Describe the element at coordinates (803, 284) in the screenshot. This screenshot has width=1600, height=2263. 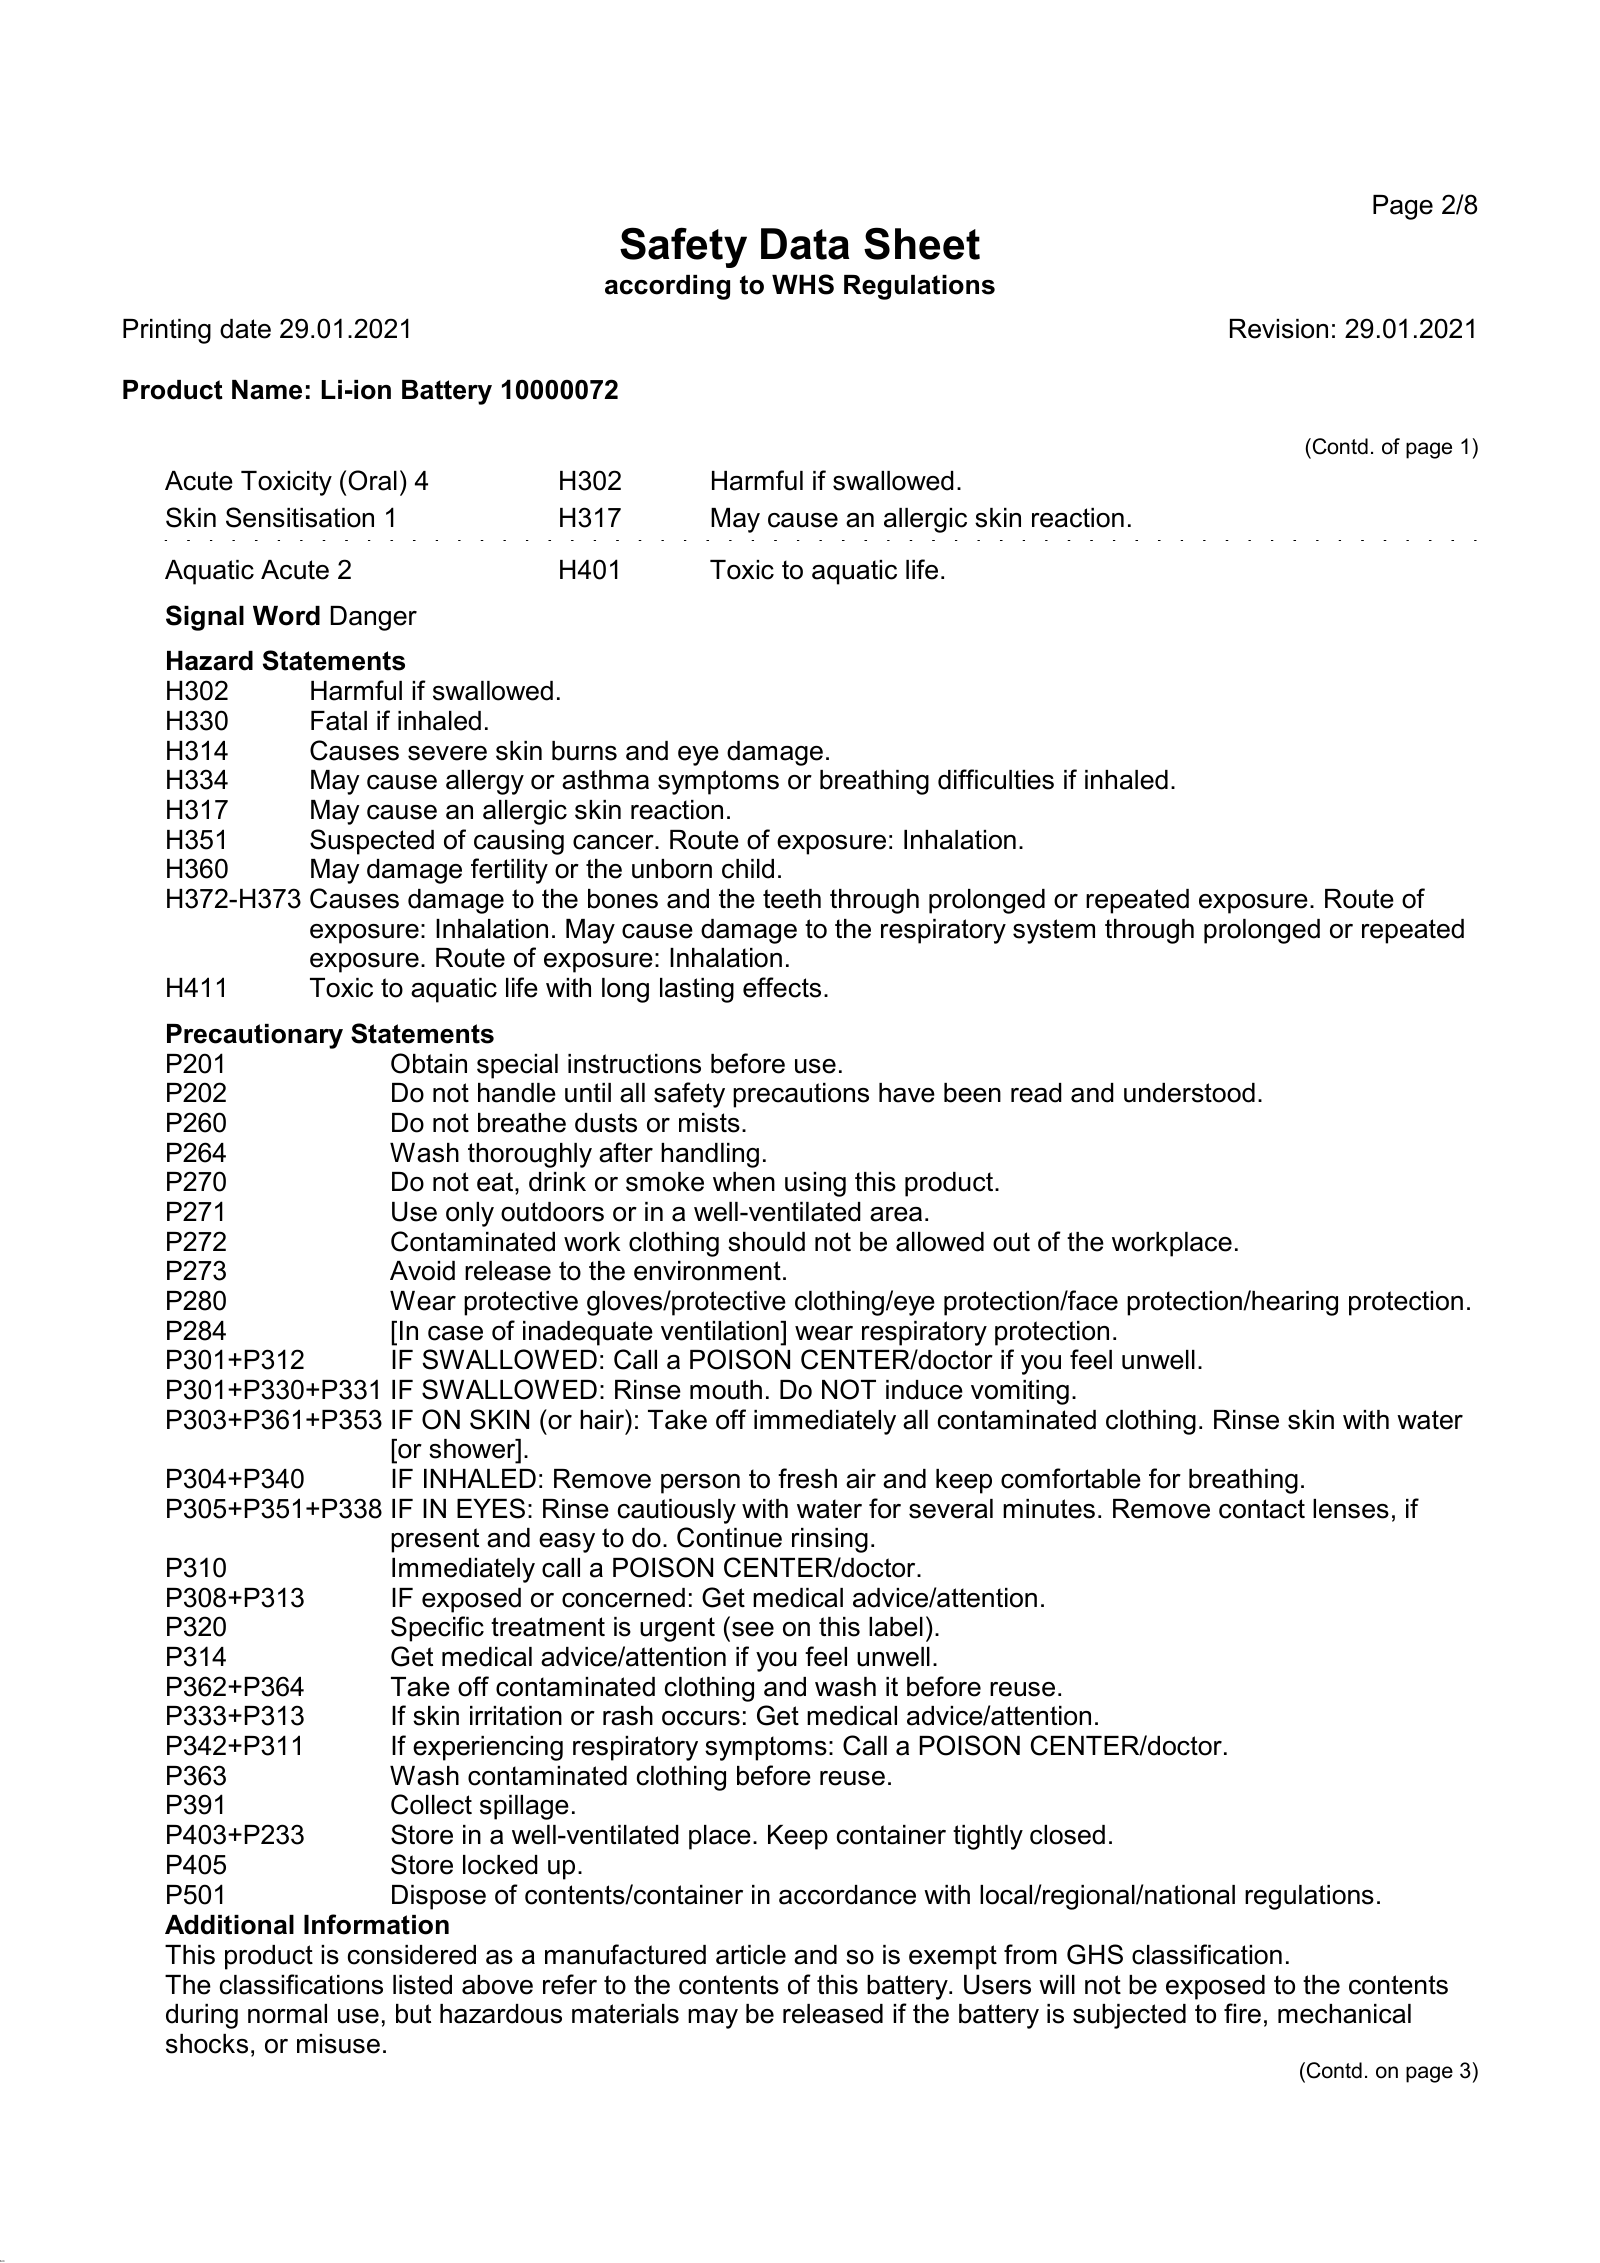
I see `WHS` at that location.
